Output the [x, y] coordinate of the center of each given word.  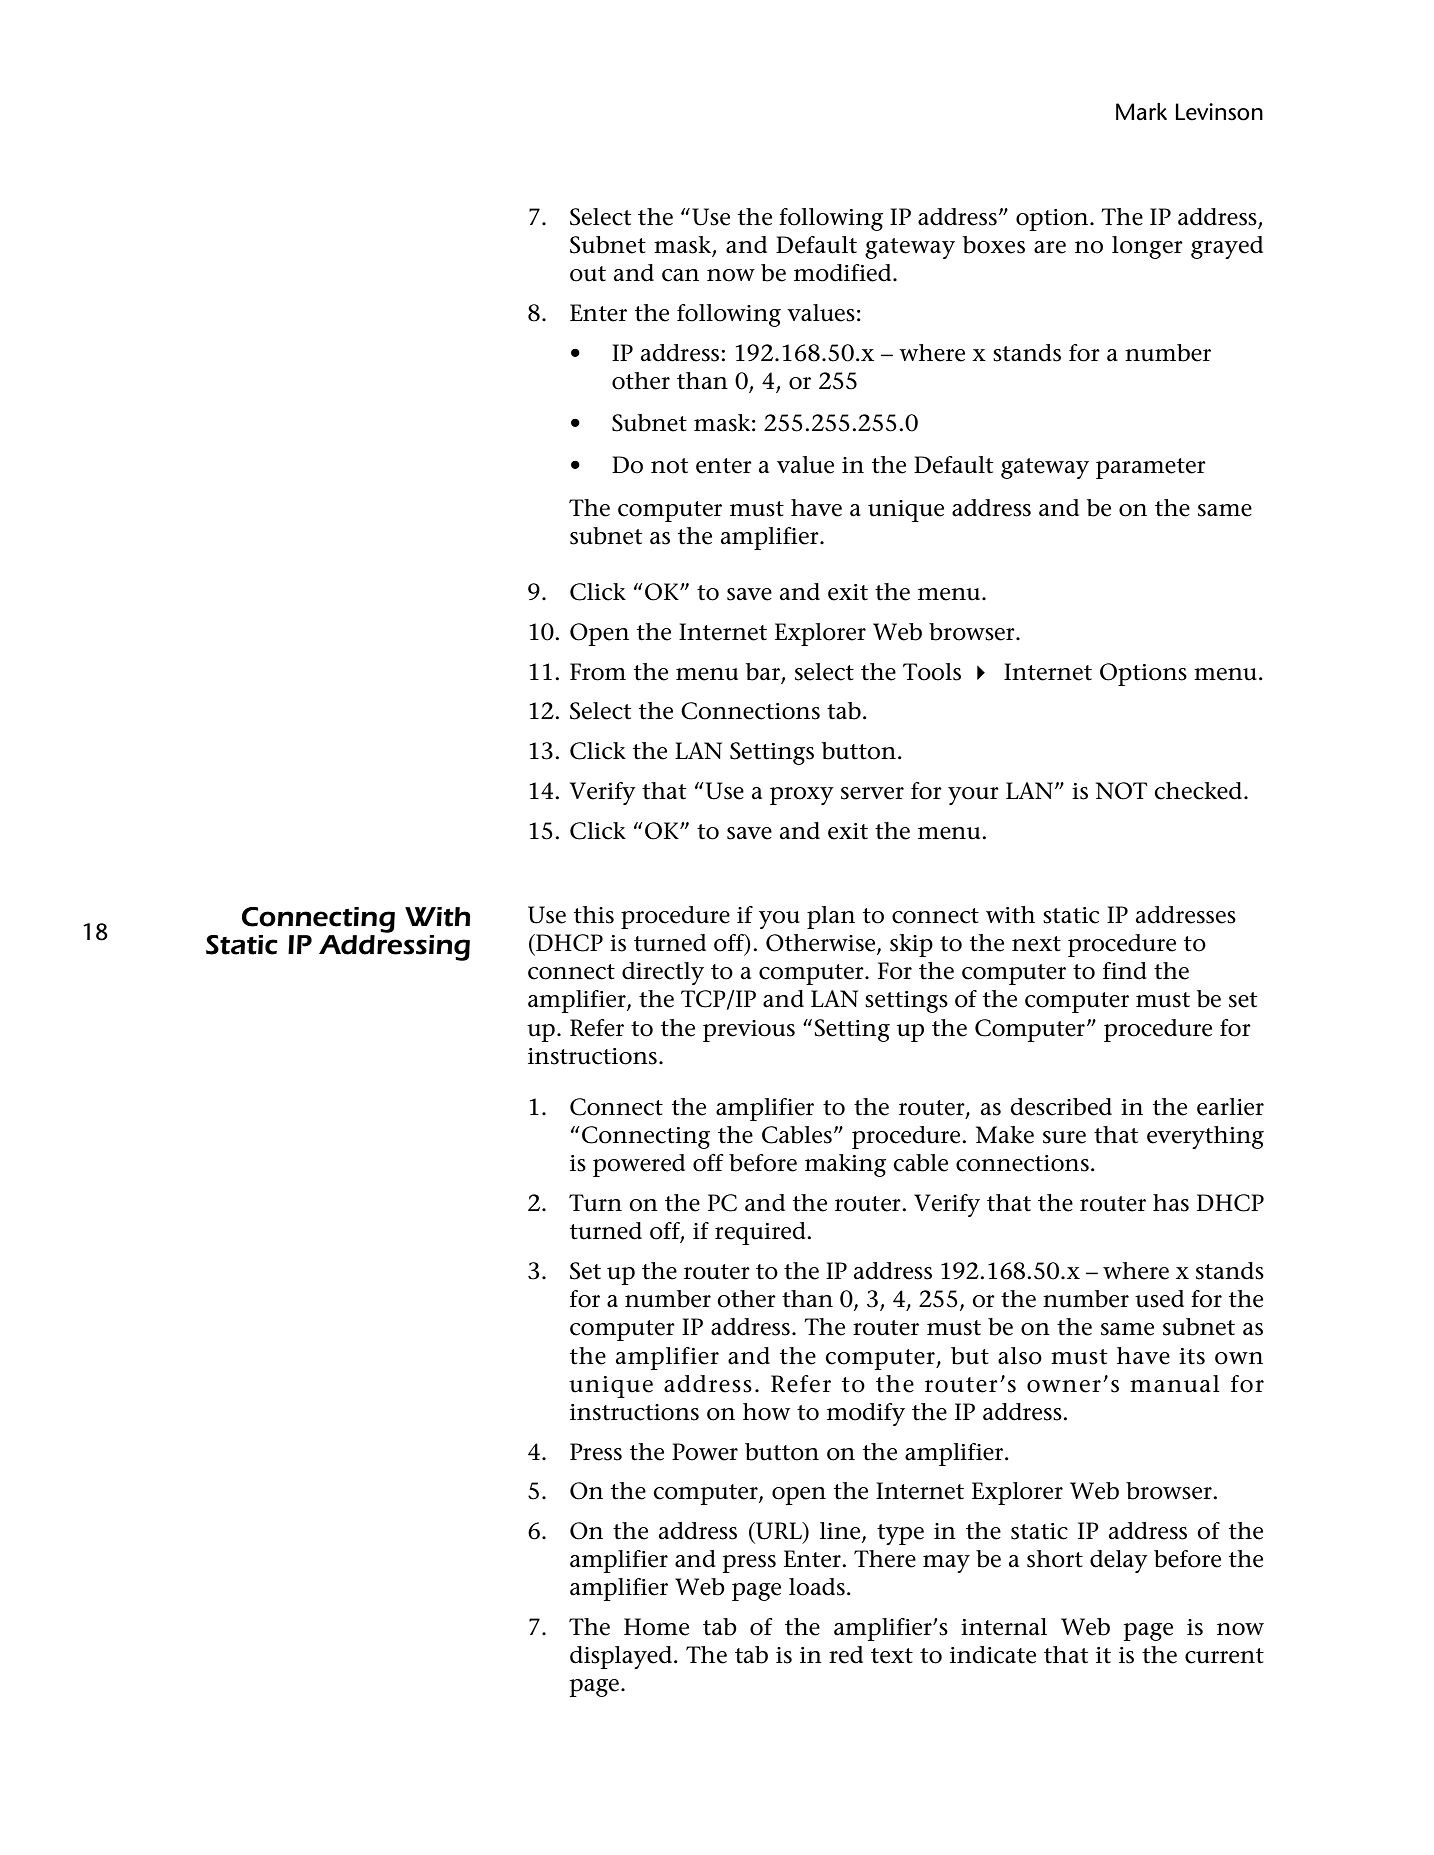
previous [749, 1031]
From [598, 672]
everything [1205, 1137]
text [892, 1656]
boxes [994, 245]
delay [1119, 1561]
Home [656, 1627]
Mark [1141, 112]
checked [1199, 791]
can [680, 275]
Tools [932, 672]
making [845, 1165]
